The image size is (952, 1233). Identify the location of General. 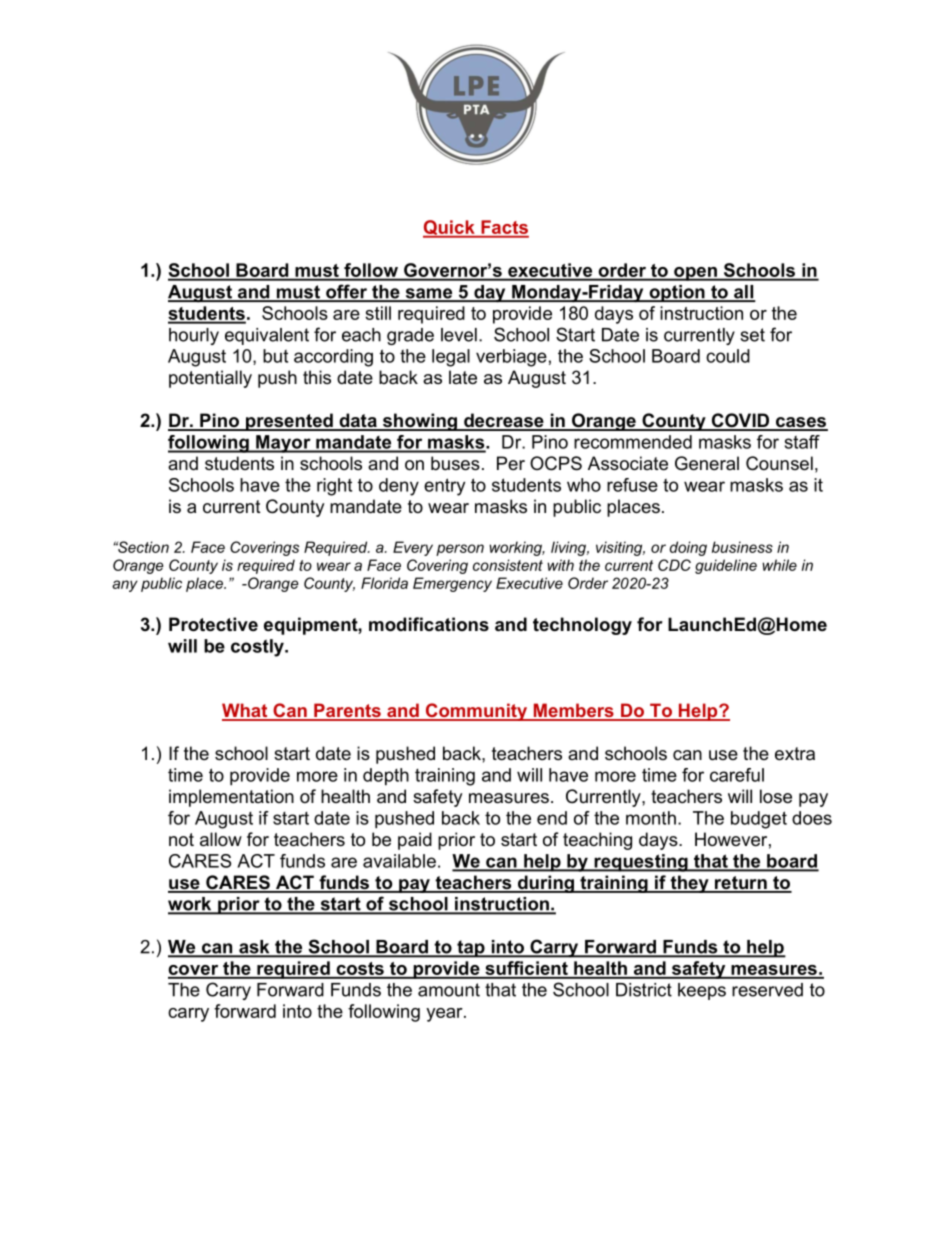
(707, 463).
